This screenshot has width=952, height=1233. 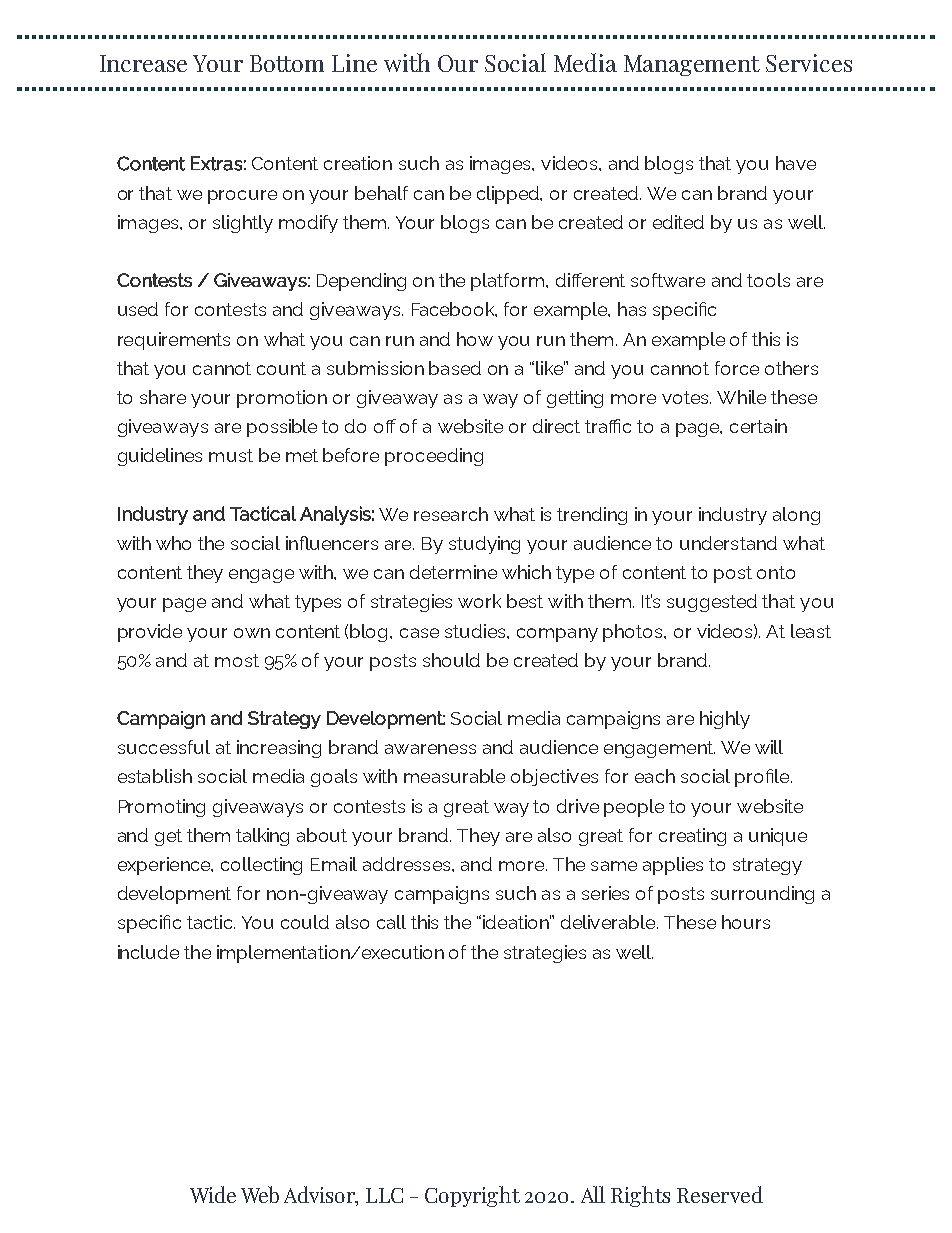 What do you see at coordinates (712, 603) in the screenshot?
I see `suggested` at bounding box center [712, 603].
